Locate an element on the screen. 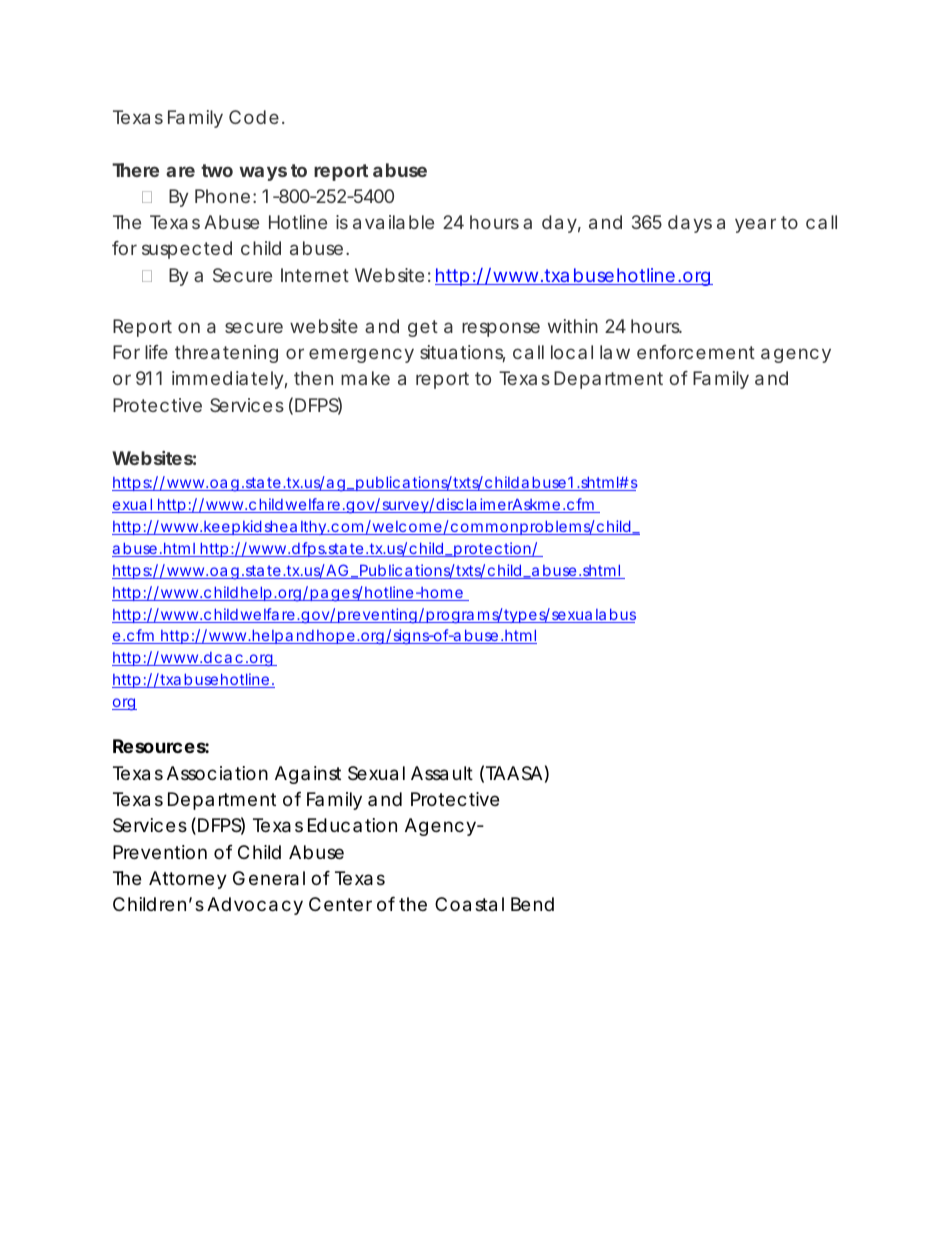  General is located at coordinates (269, 878).
